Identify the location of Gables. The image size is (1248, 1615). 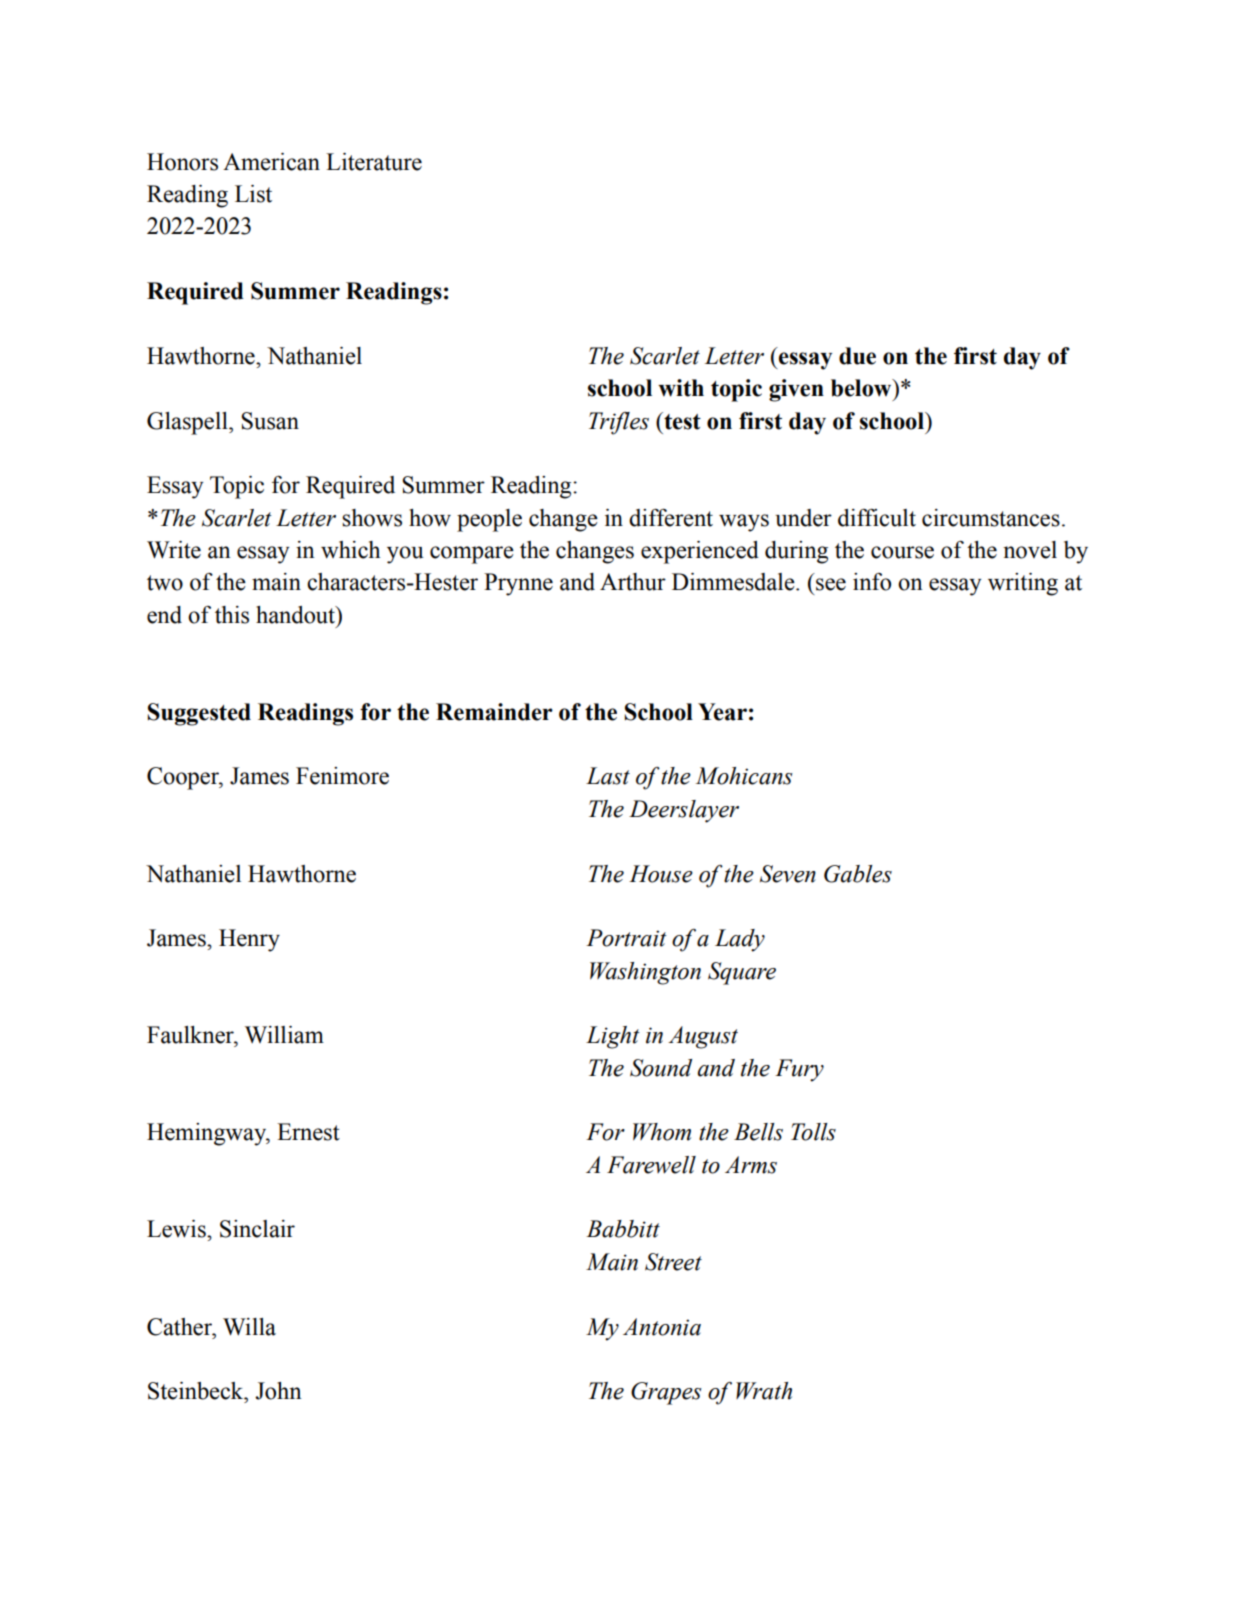
(858, 874).
